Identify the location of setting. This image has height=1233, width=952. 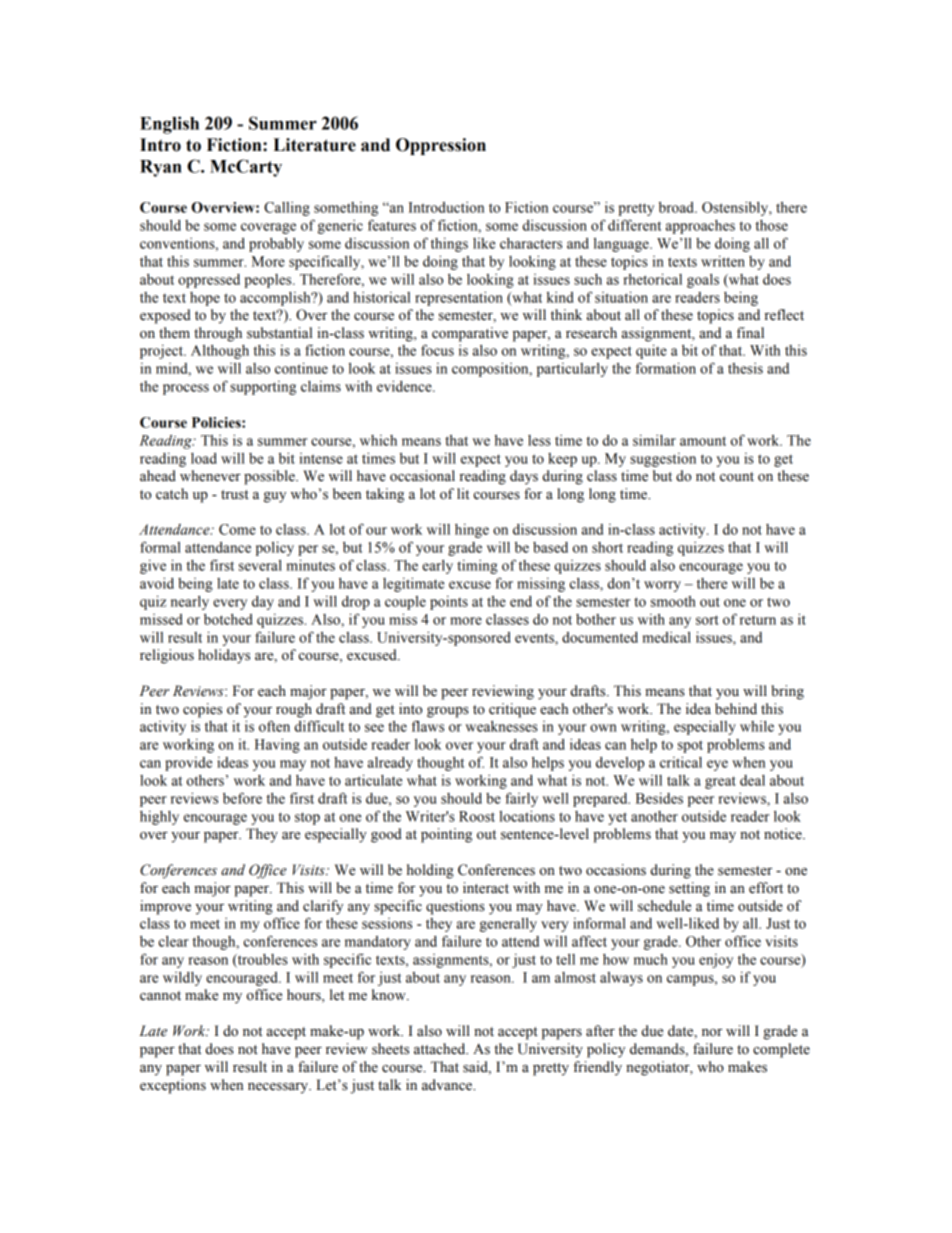
(689, 889).
